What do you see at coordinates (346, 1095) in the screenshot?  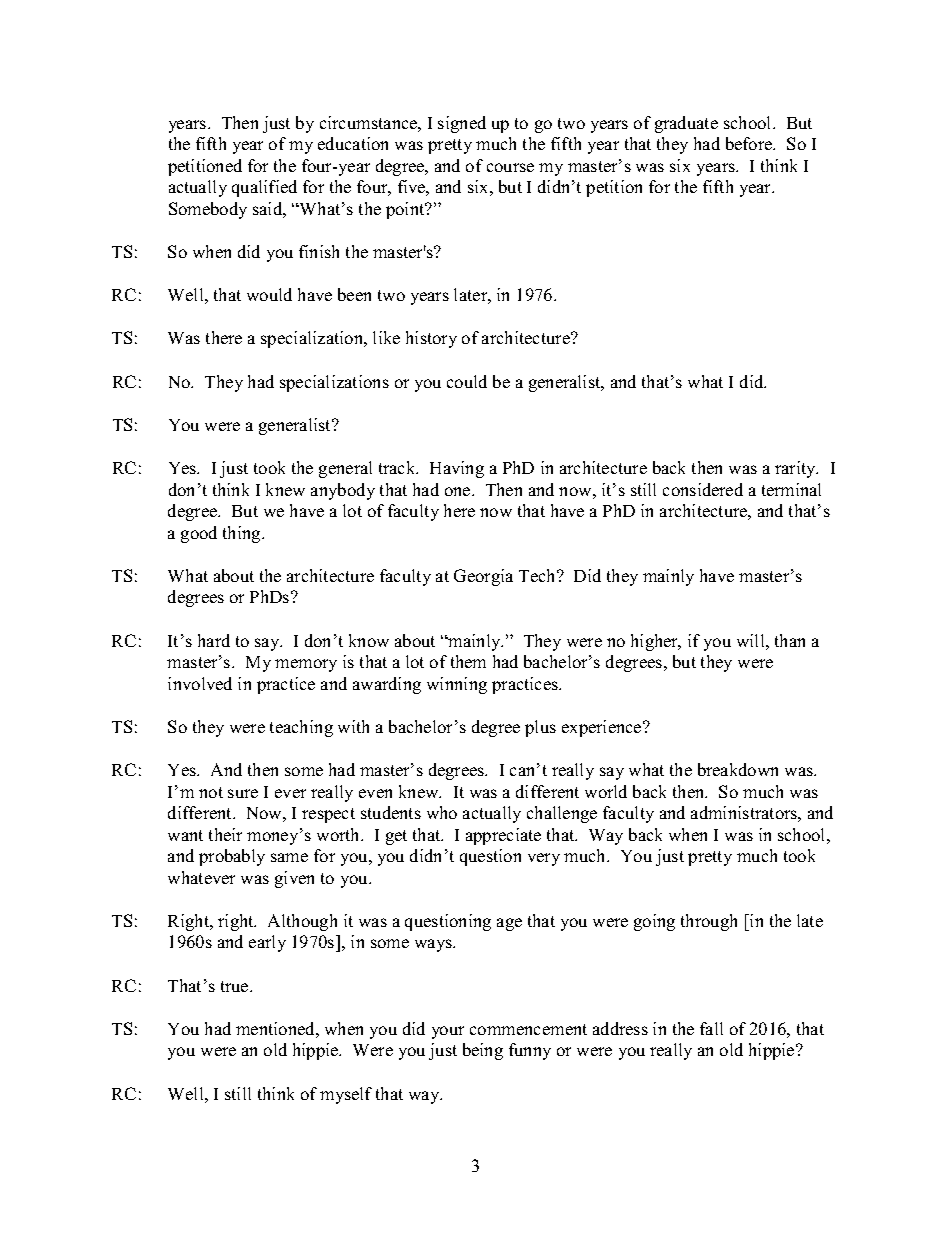 I see `myself` at bounding box center [346, 1095].
